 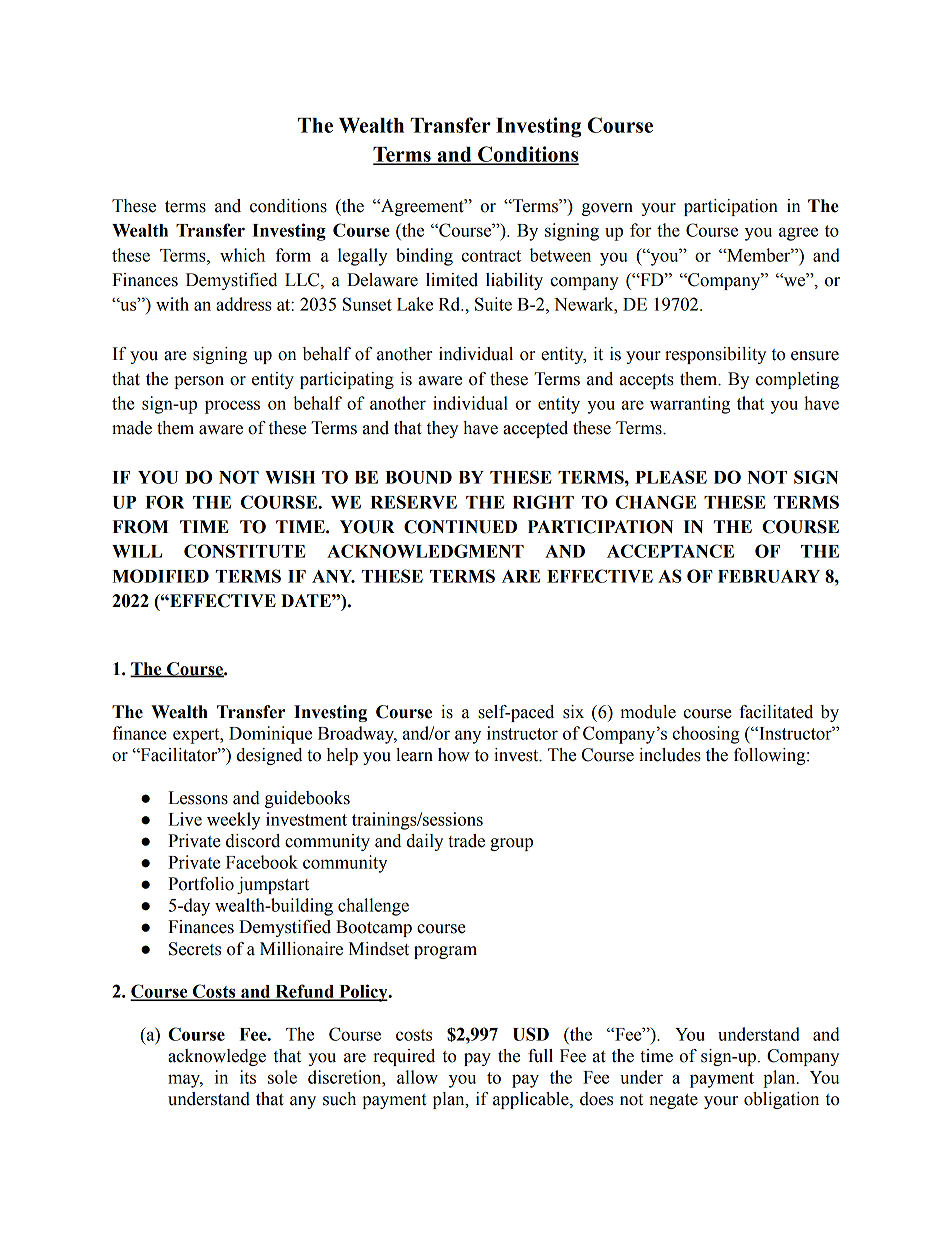 I want to click on acknowledge, so click(x=217, y=1057).
